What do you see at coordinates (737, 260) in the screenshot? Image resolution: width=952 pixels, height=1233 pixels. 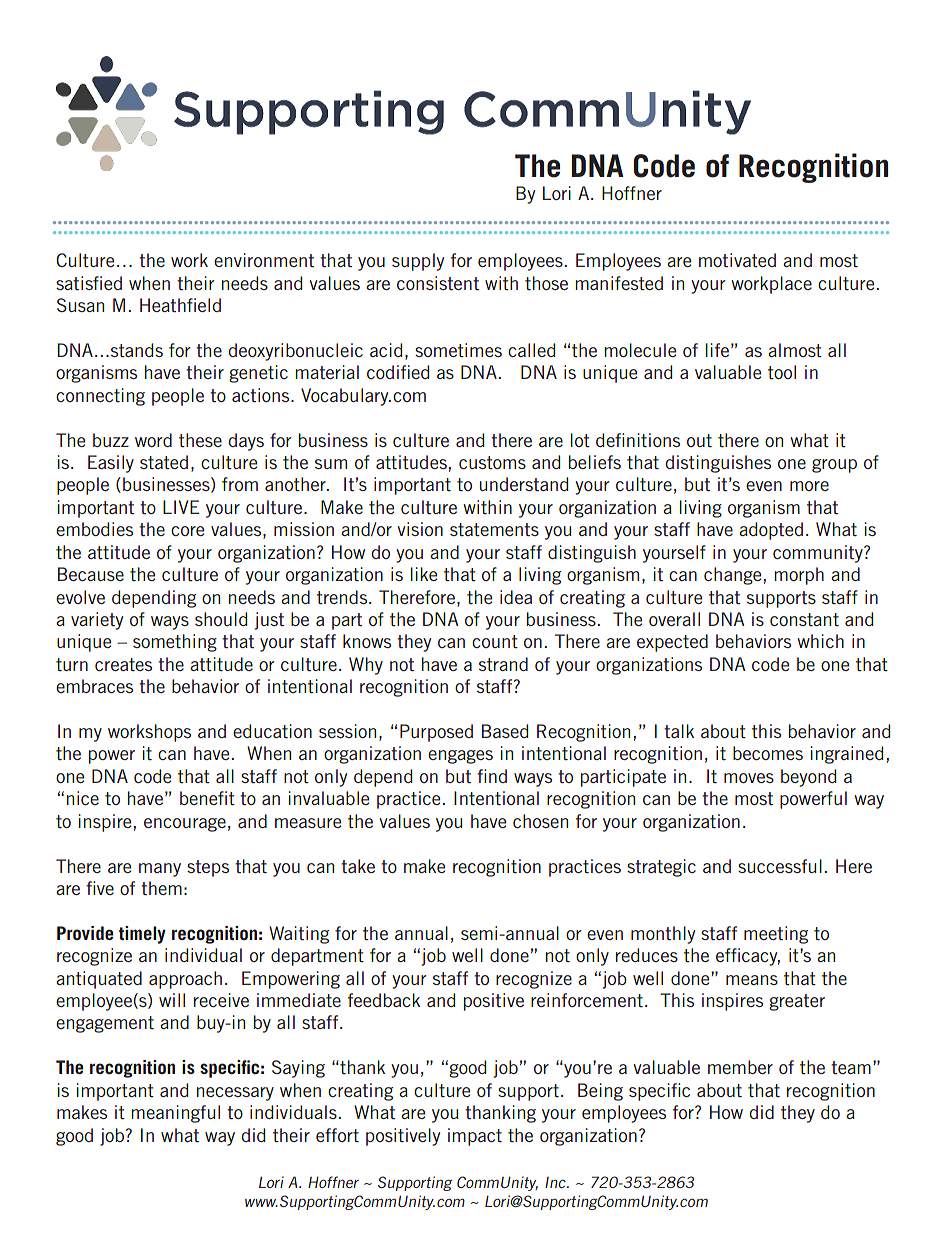 I see `motivated` at bounding box center [737, 260].
